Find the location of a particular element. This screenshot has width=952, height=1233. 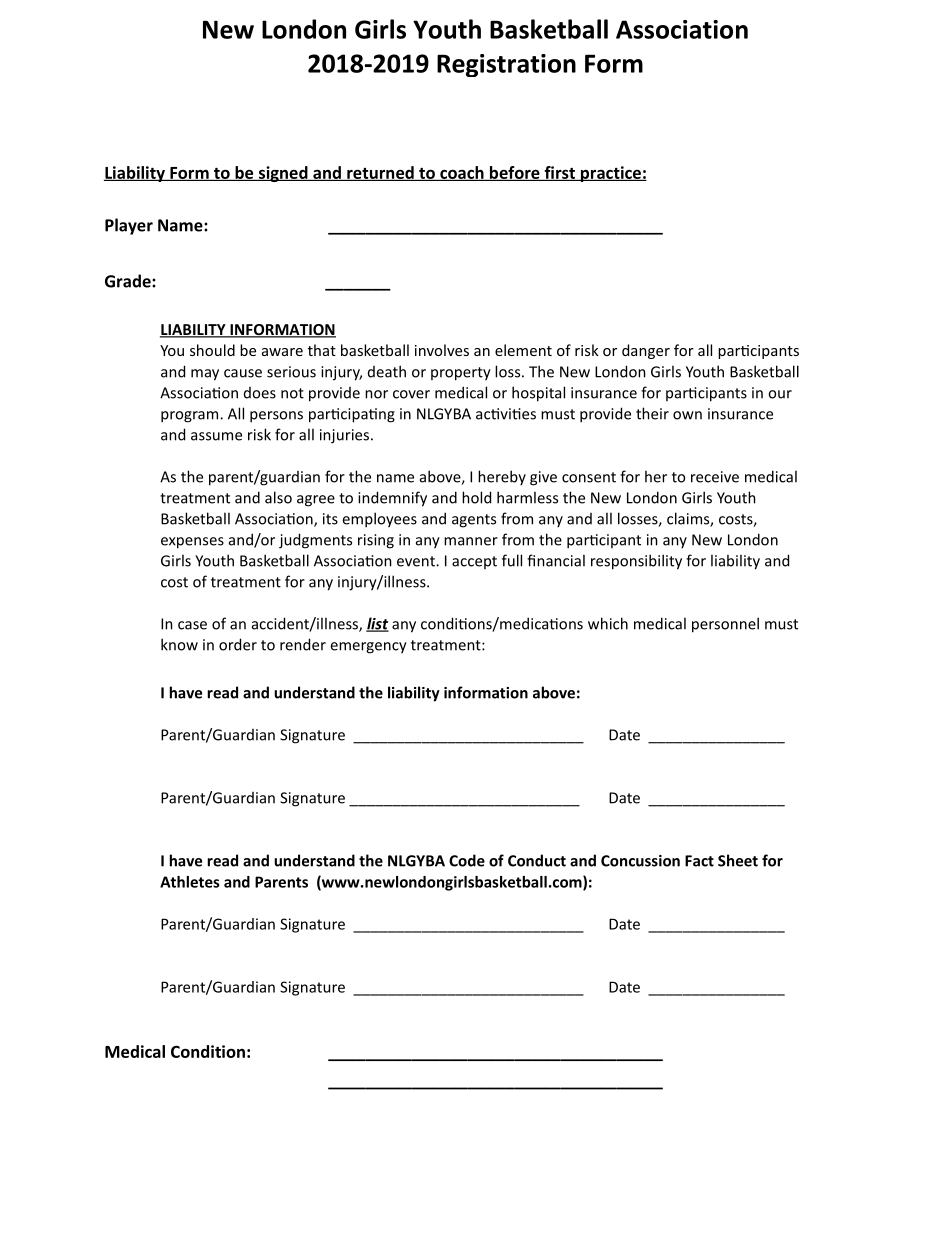

Athletes is located at coordinates (190, 882).
